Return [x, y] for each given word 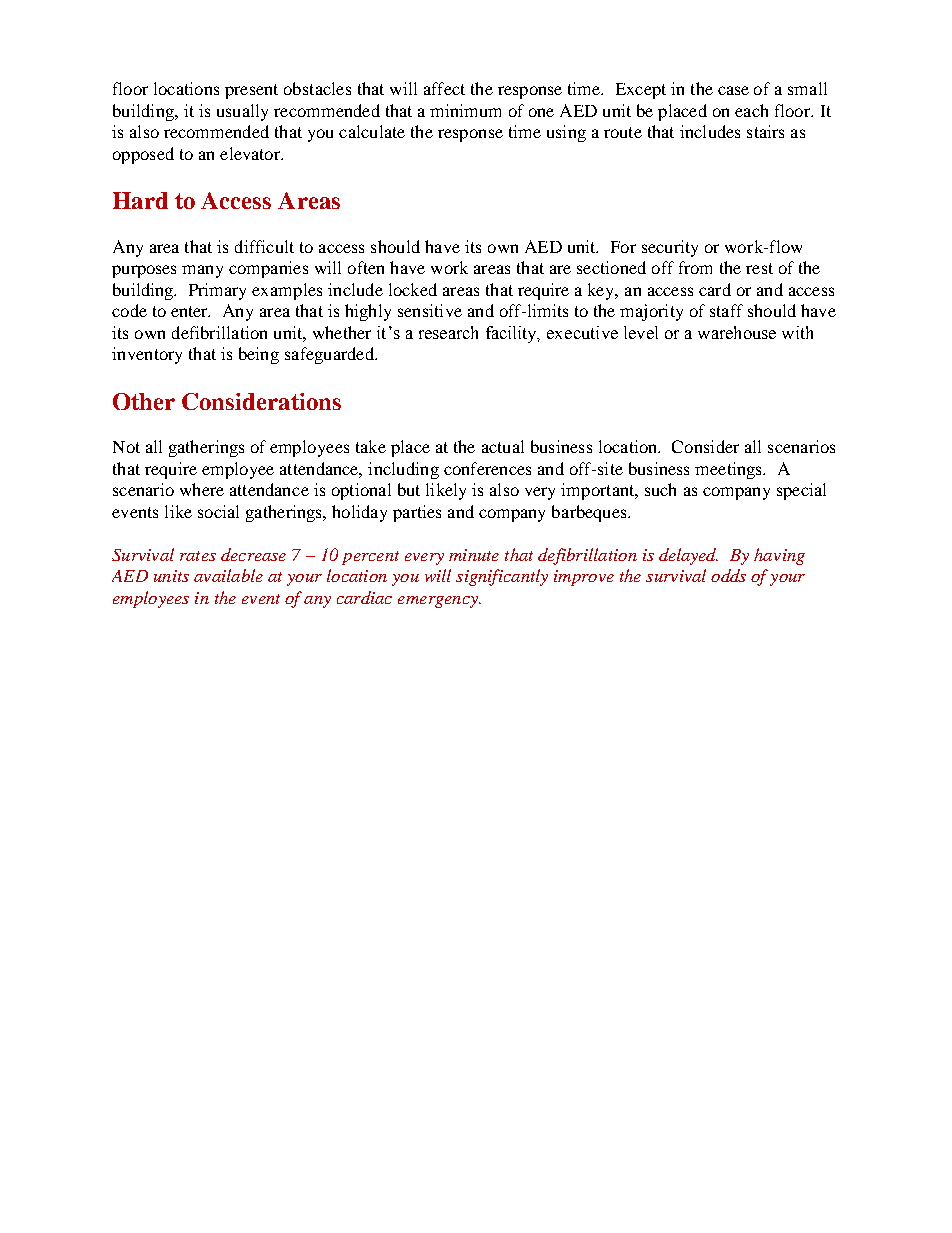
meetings [729, 470]
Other [144, 401]
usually [242, 112]
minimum [465, 110]
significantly [502, 577]
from [695, 267]
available [228, 575]
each [751, 110]
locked [413, 289]
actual [503, 446]
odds [728, 575]
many [202, 271]
